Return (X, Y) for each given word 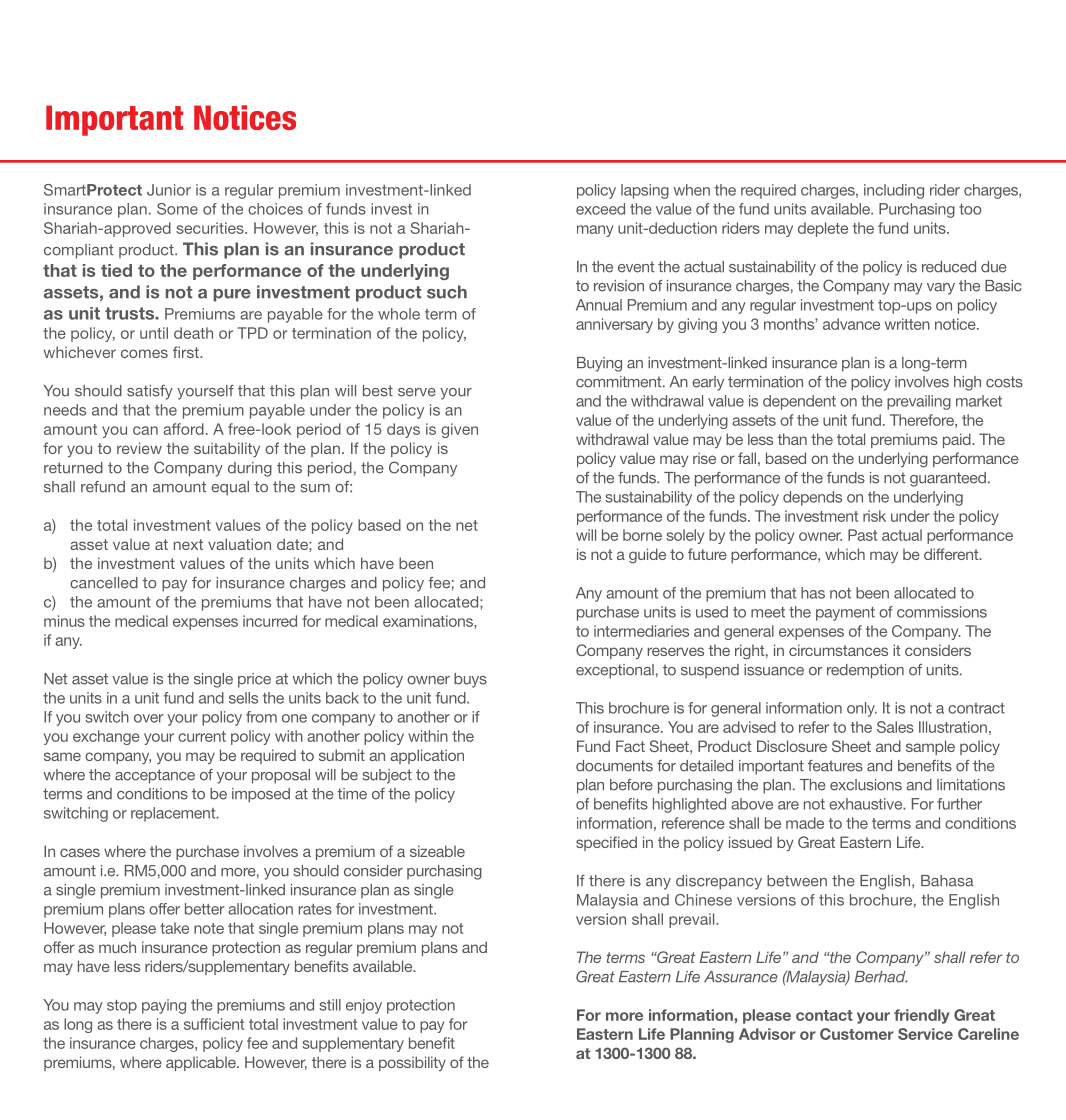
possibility (412, 1063)
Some (177, 209)
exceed (600, 209)
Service (925, 1034)
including (894, 191)
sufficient (214, 1024)
